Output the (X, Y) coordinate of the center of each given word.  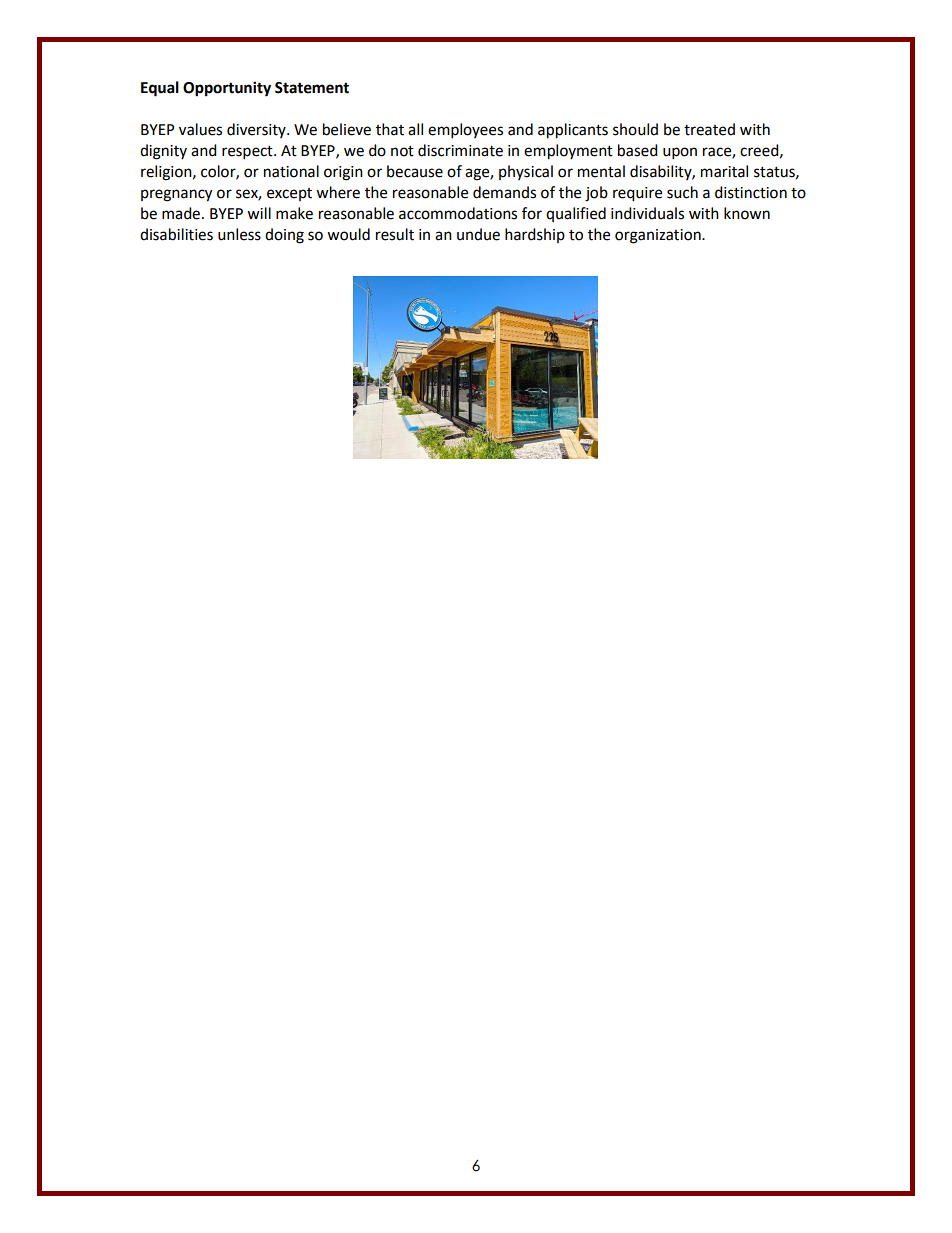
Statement (312, 88)
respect (248, 153)
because (415, 171)
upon (680, 153)
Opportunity (227, 89)
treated (709, 129)
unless (239, 234)
